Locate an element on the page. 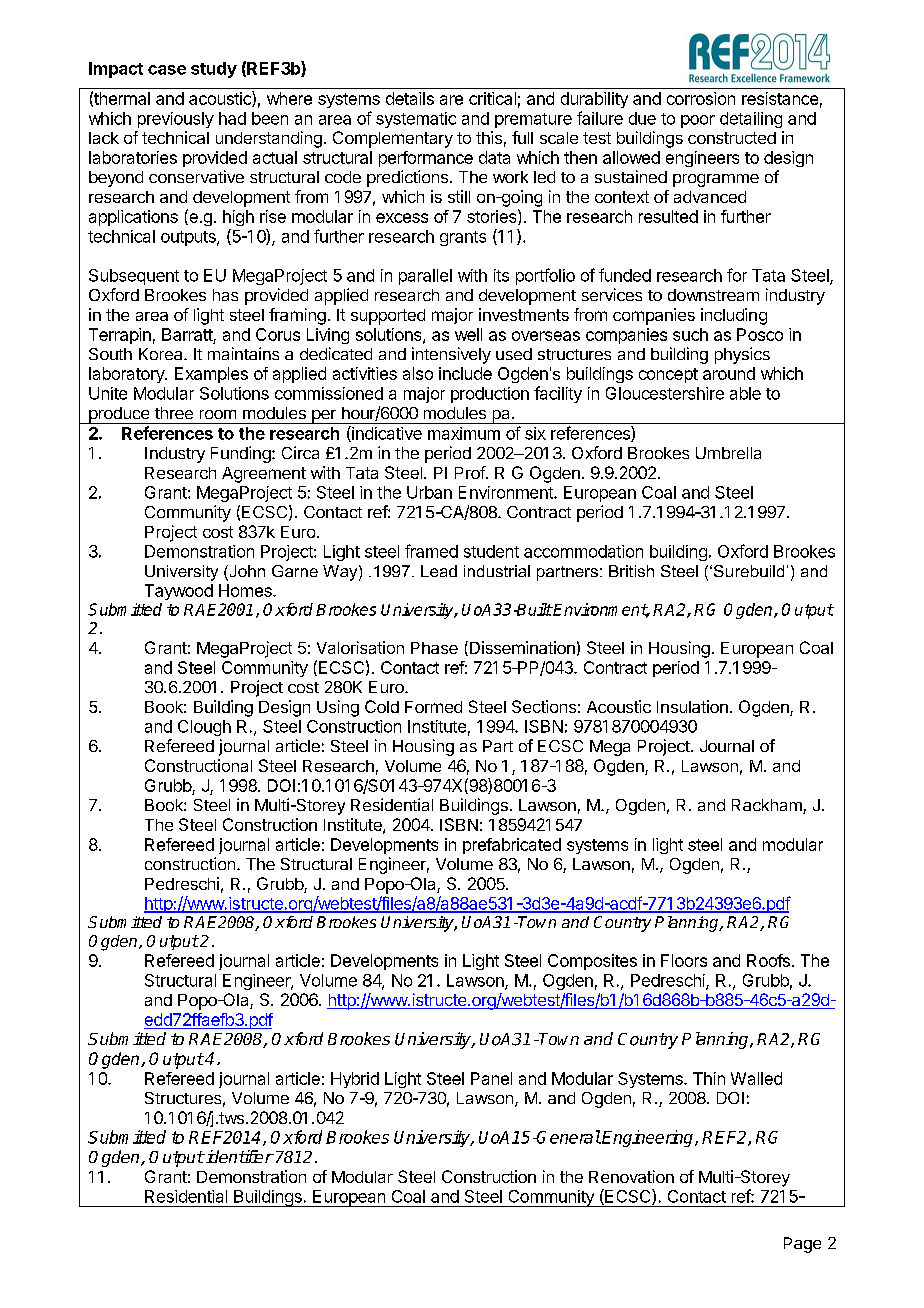 The image size is (924, 1308). around is located at coordinates (729, 373).
